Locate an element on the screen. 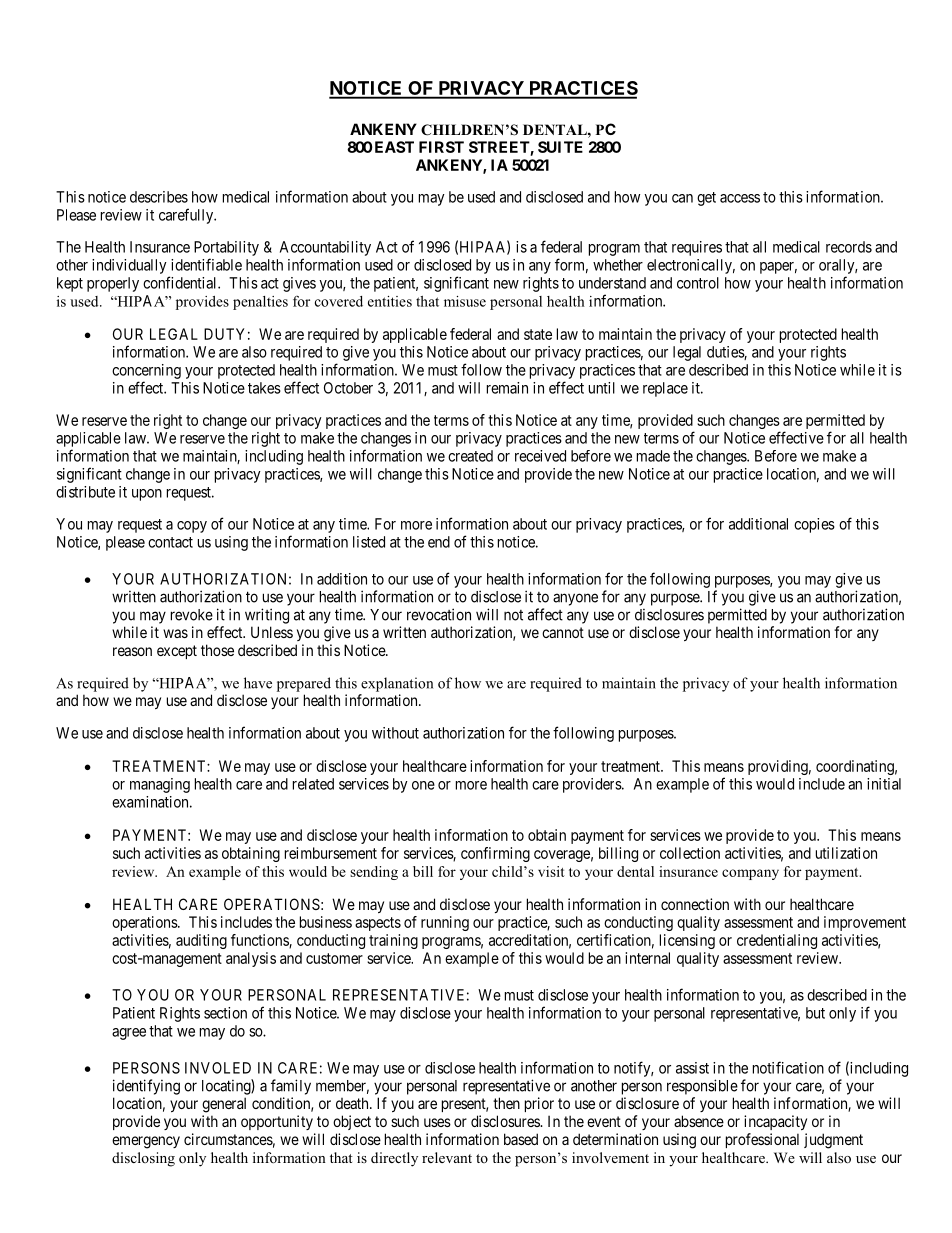 The width and height of the screenshot is (952, 1233). copies is located at coordinates (814, 525).
